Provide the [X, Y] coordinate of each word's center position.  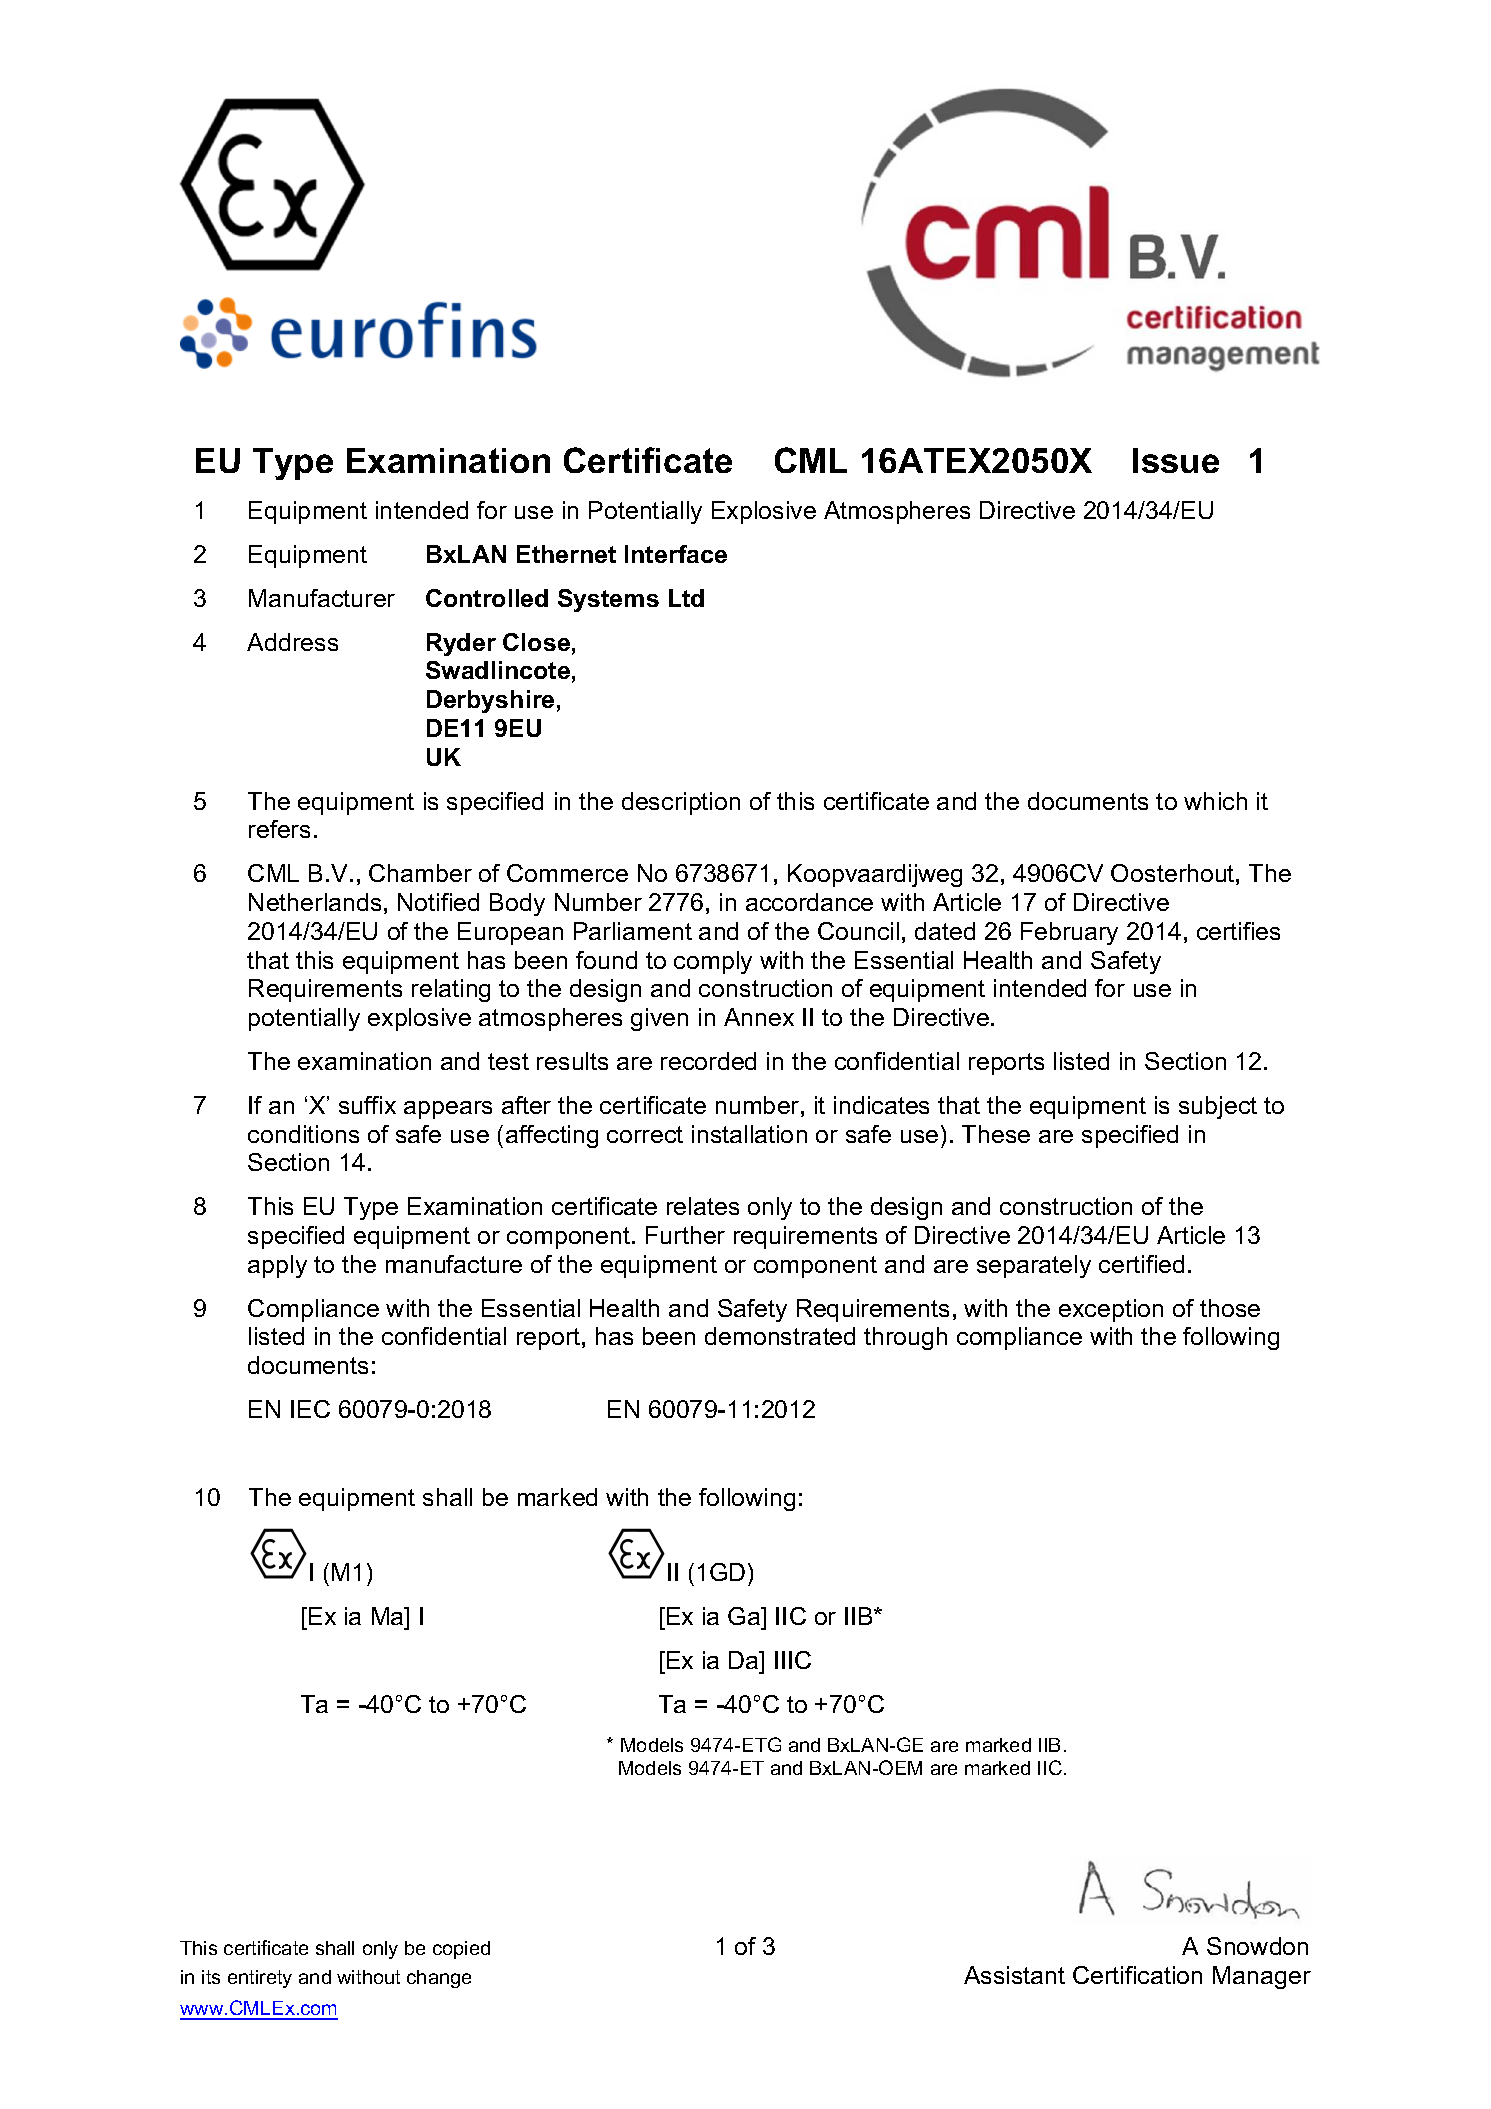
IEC [310, 1409]
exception [1111, 1310]
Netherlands [315, 902]
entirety [260, 1979]
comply [713, 962]
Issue [1176, 460]
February [1069, 933]
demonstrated [780, 1336]
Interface [676, 554]
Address [292, 642]
